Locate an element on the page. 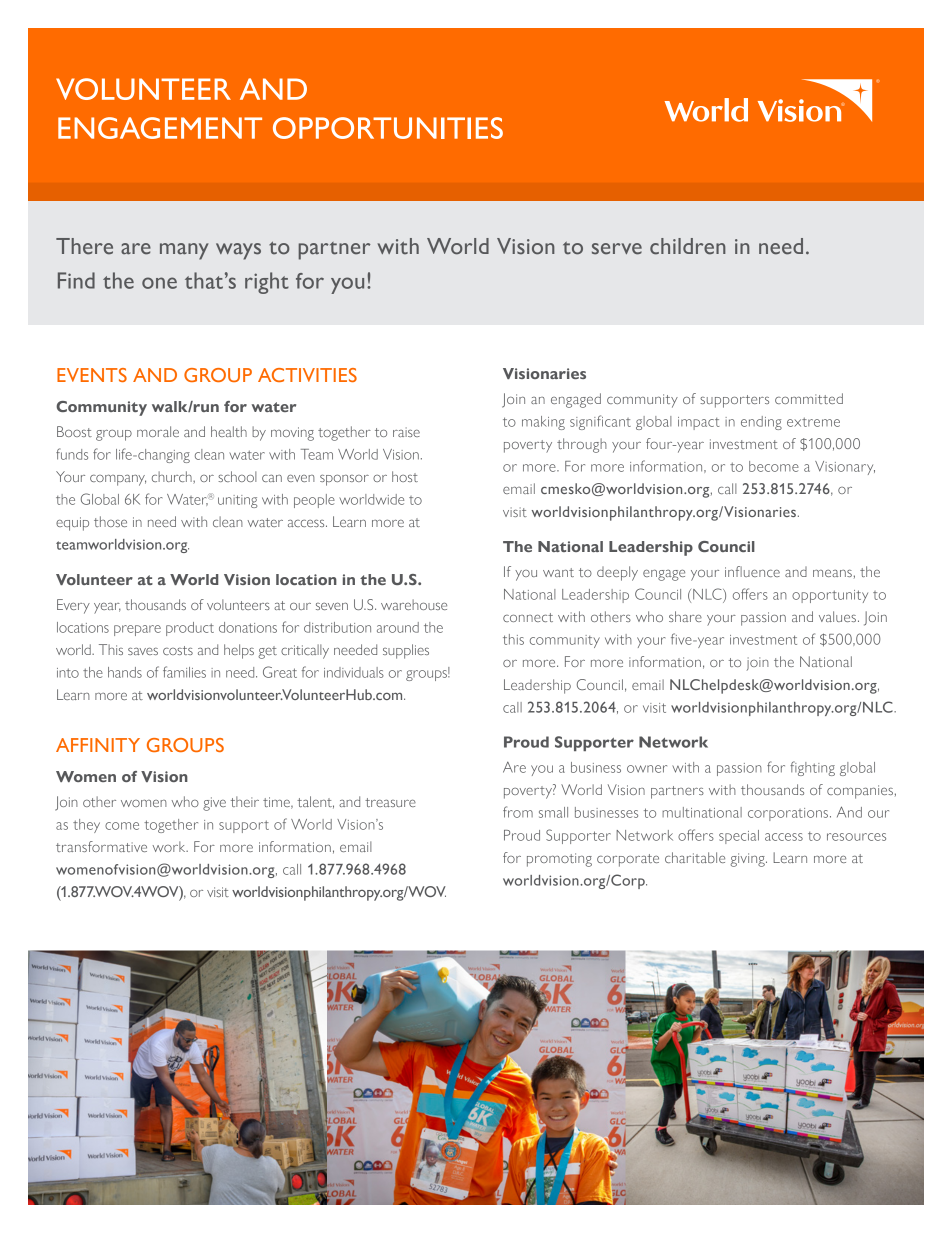  ending is located at coordinates (761, 423).
